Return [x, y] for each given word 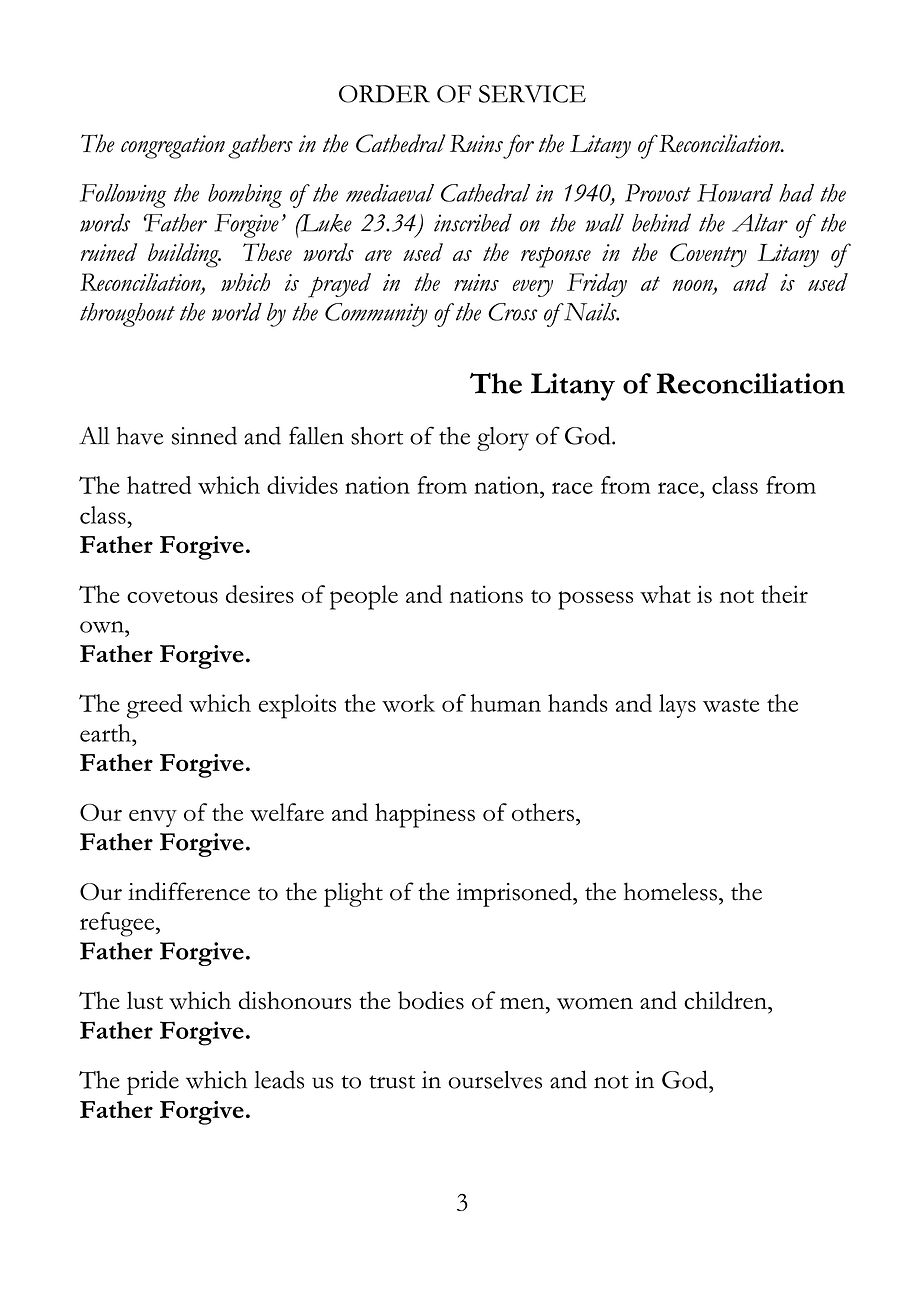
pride [153, 1082]
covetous [172, 596]
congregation [173, 147]
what [665, 594]
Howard [735, 193]
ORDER [384, 94]
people [364, 597]
